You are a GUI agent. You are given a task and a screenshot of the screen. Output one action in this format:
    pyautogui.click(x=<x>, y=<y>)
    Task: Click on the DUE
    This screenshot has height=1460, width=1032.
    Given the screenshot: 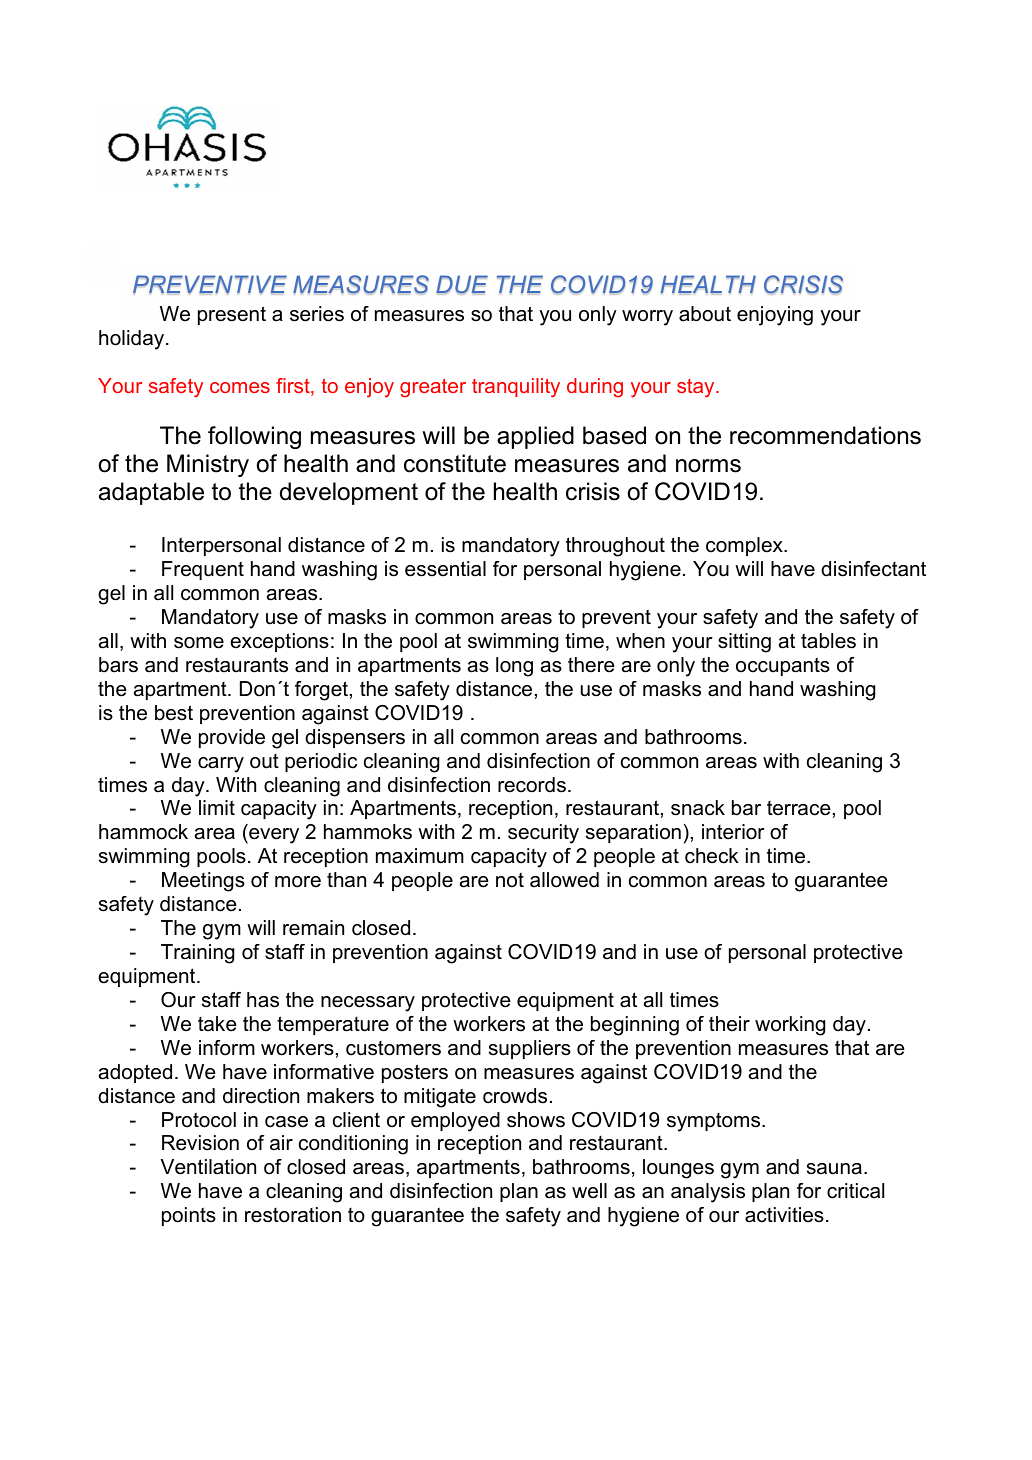 What is the action you would take?
    pyautogui.click(x=462, y=285)
